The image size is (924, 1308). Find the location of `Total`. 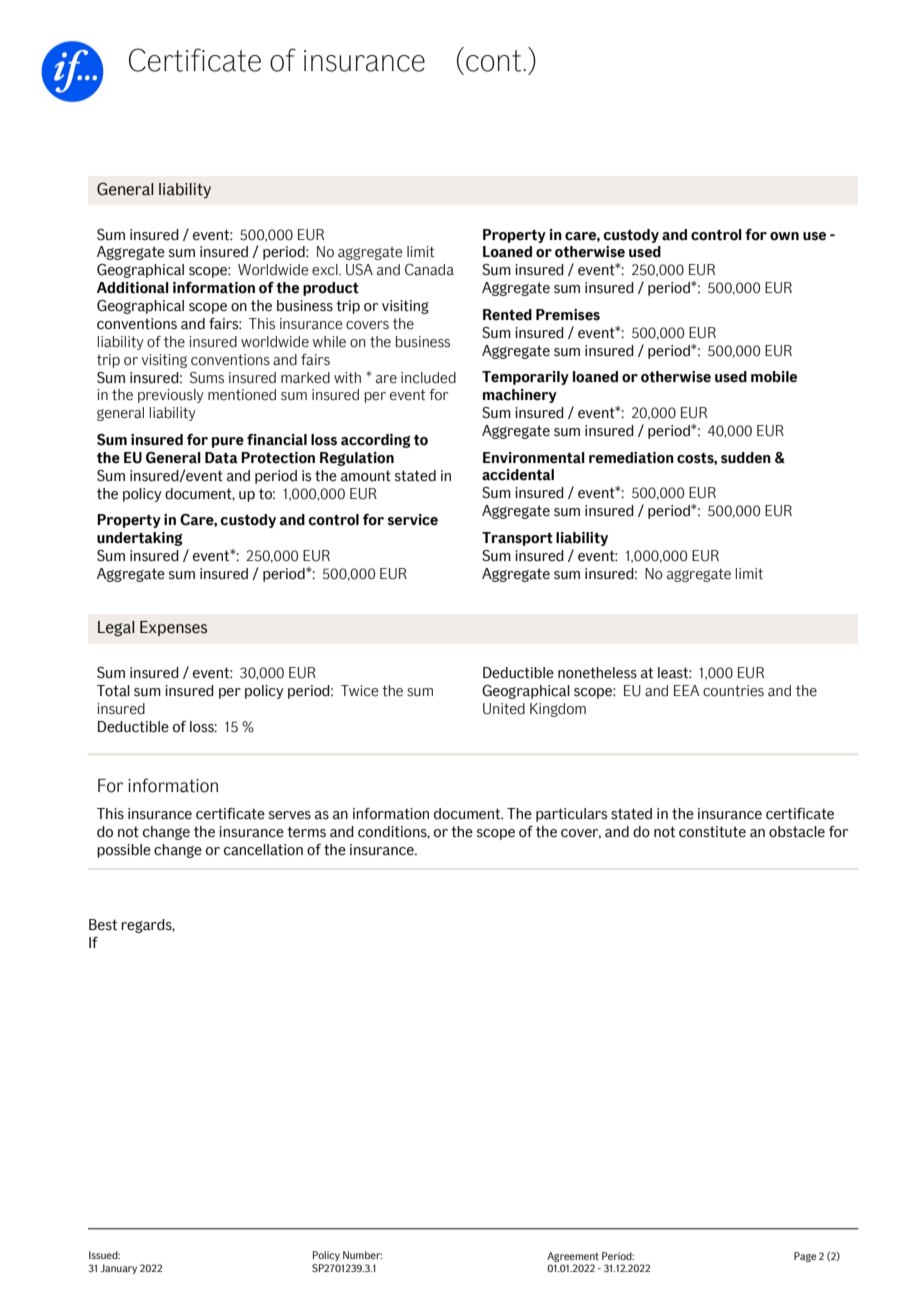

Total is located at coordinates (113, 691).
